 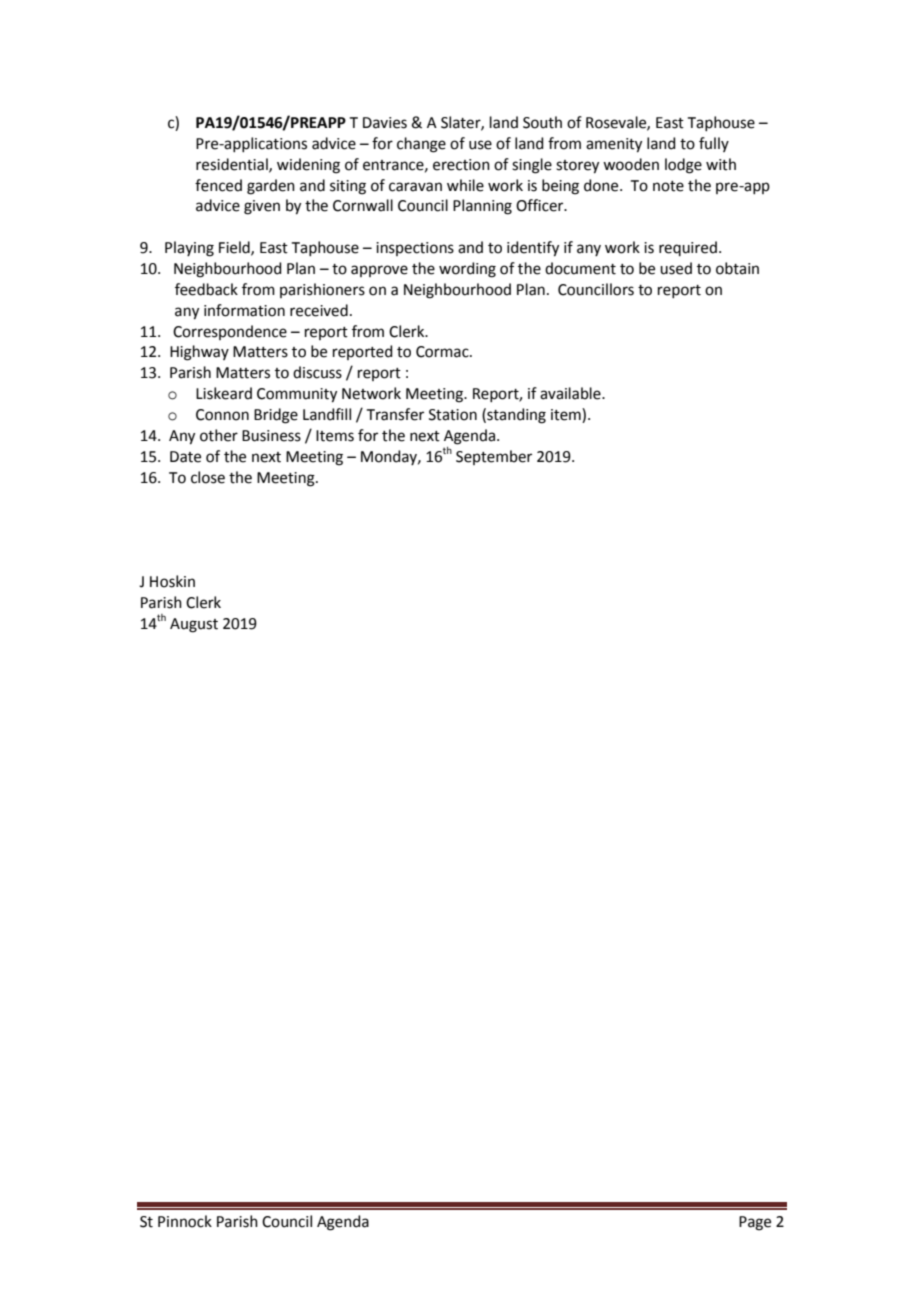 I want to click on lodge, so click(x=683, y=166).
